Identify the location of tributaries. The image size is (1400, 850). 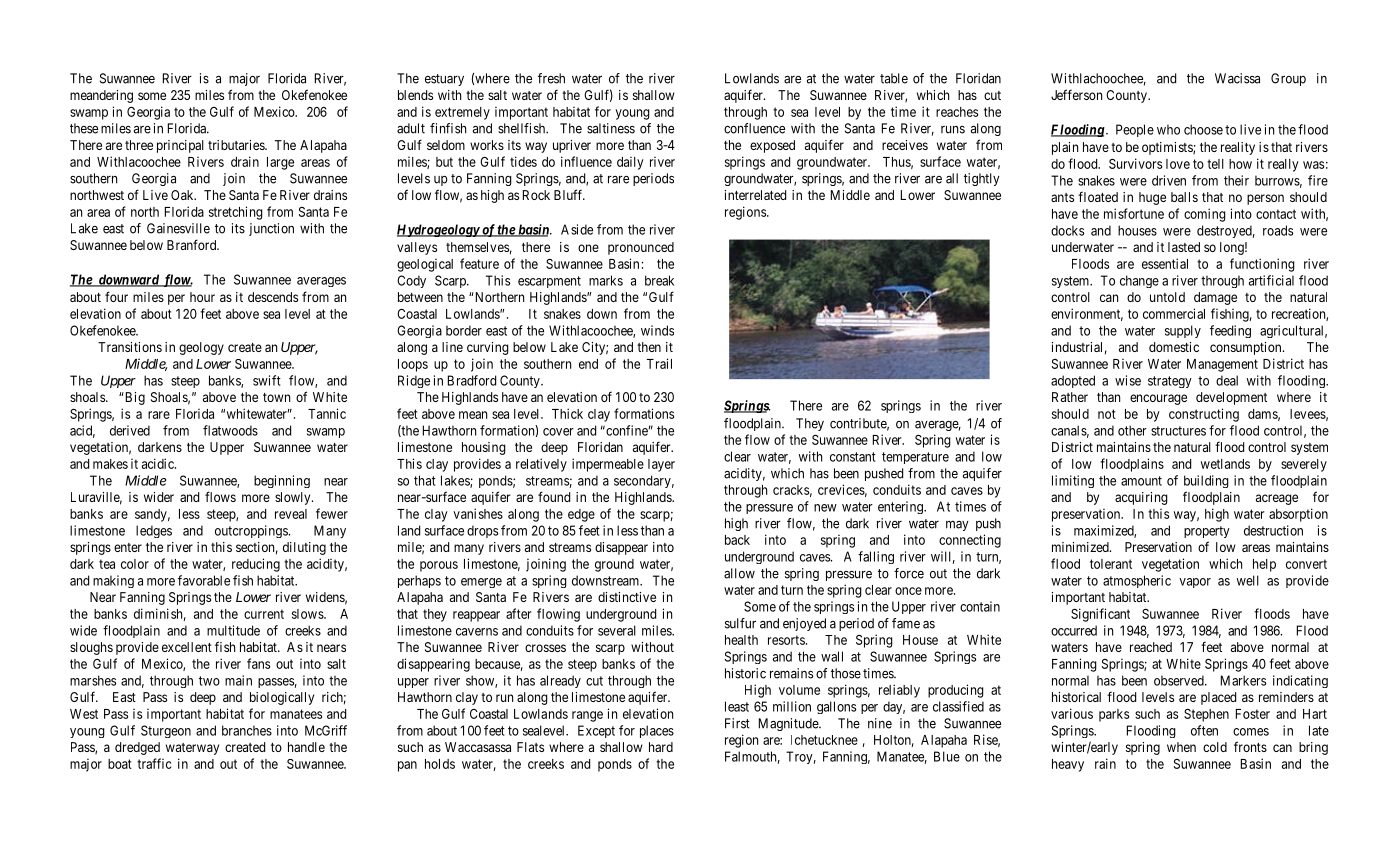
(237, 145).
